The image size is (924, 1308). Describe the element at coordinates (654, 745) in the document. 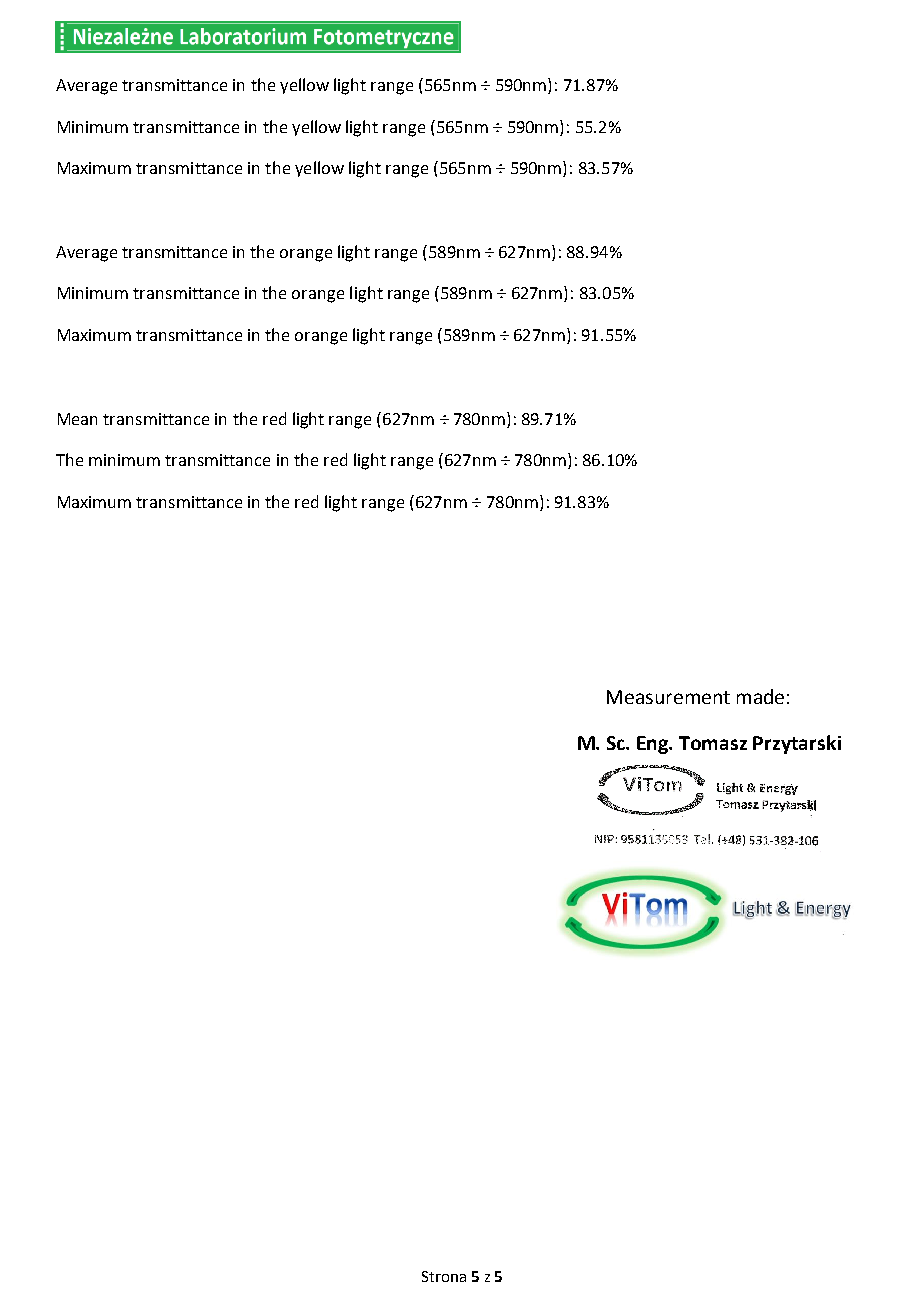

I see `Eng` at that location.
